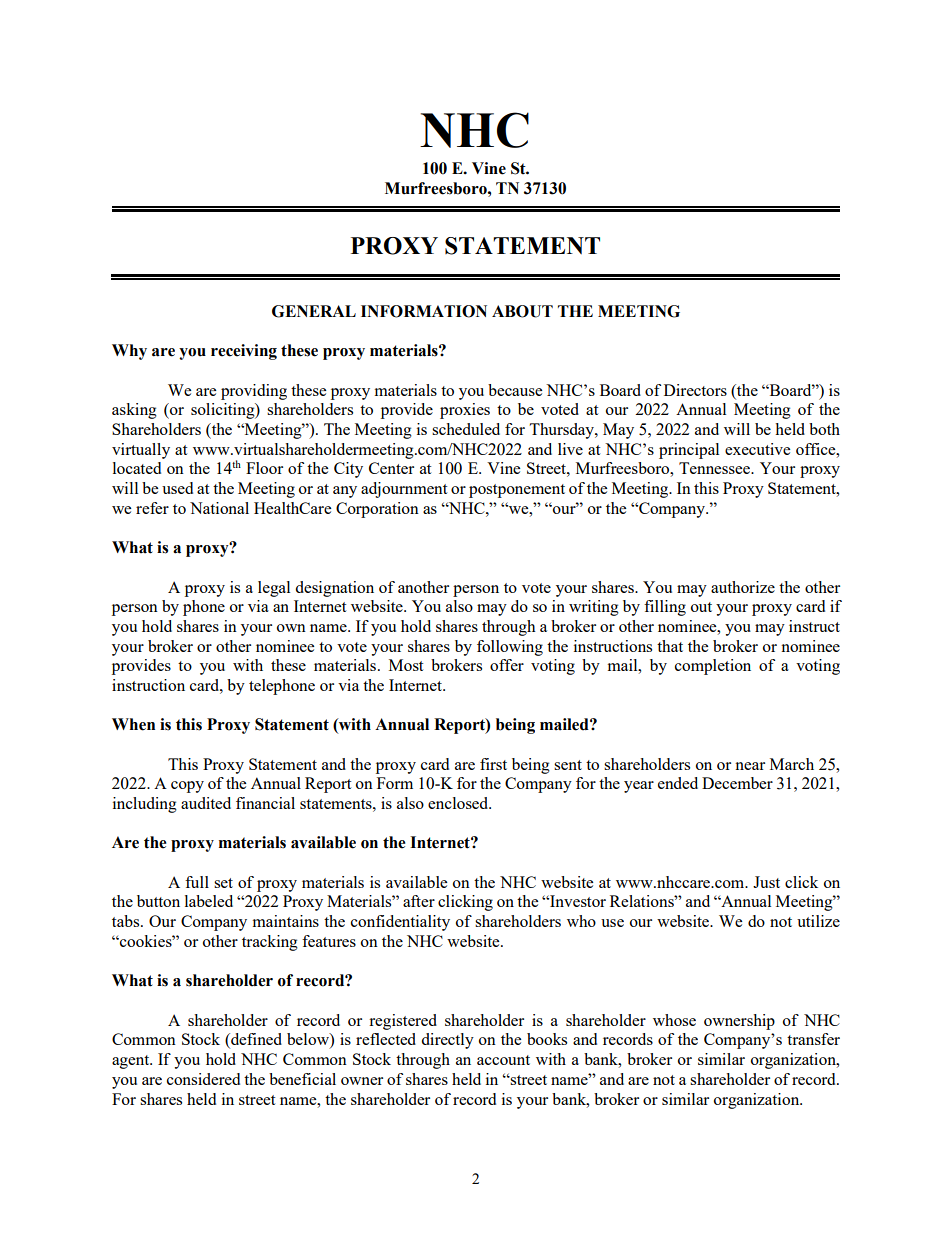 This document has width=952, height=1233. Describe the element at coordinates (813, 1039) in the document. I see `transfer` at that location.
